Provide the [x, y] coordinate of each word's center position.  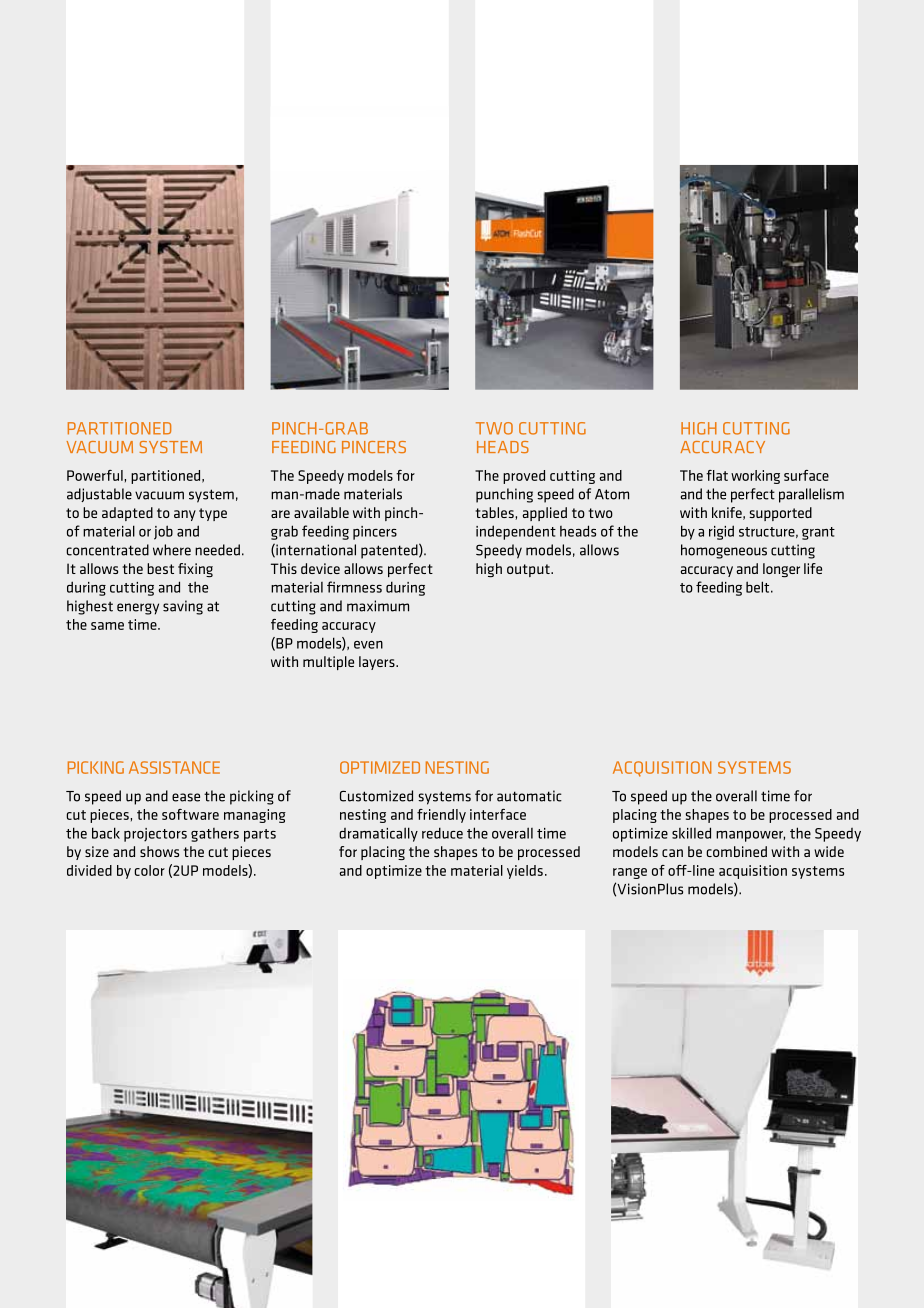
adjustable [99, 495]
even [368, 645]
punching [504, 495]
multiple [328, 663]
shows [159, 851]
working [755, 477]
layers [378, 663]
